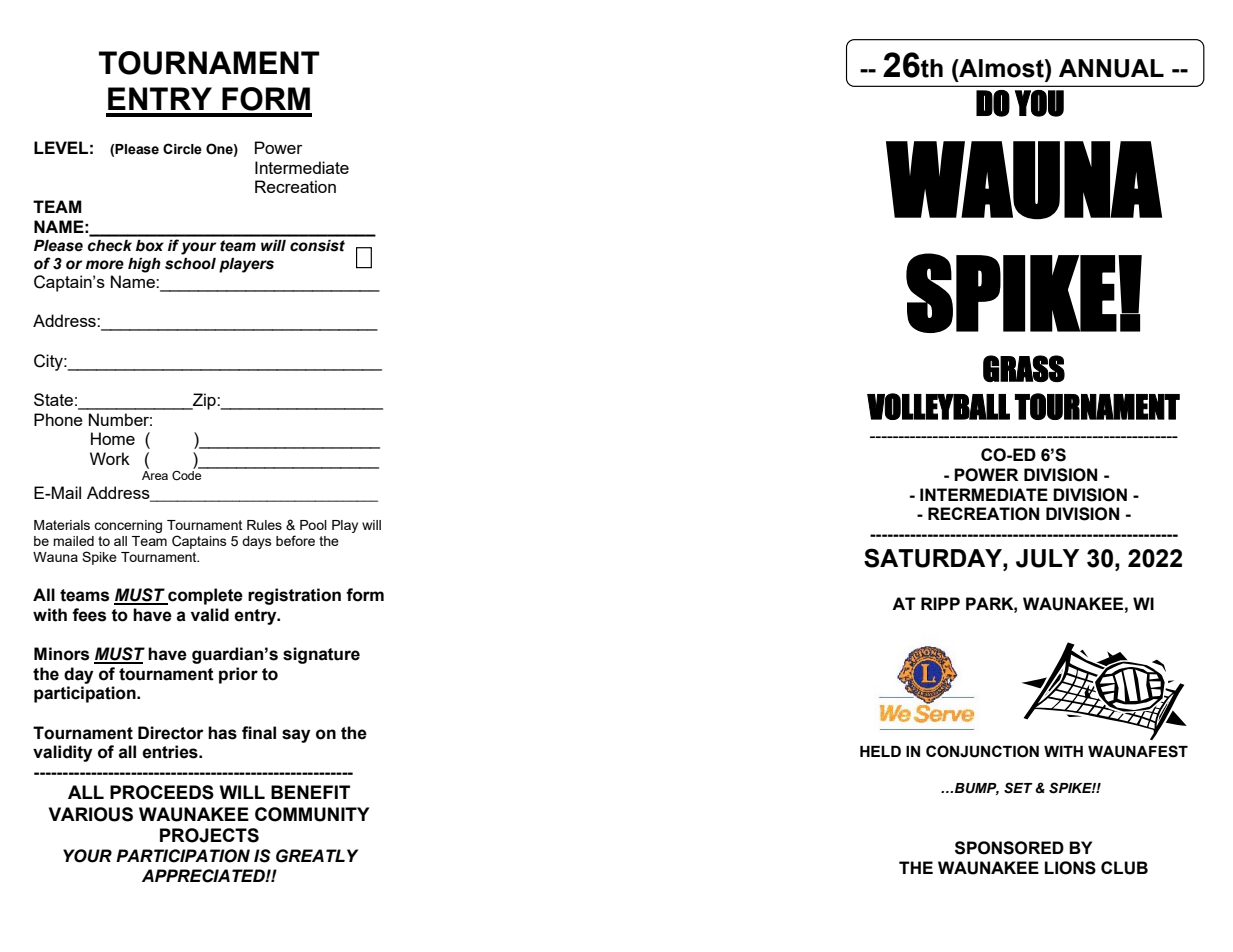  I want to click on RIPP, so click(940, 603).
